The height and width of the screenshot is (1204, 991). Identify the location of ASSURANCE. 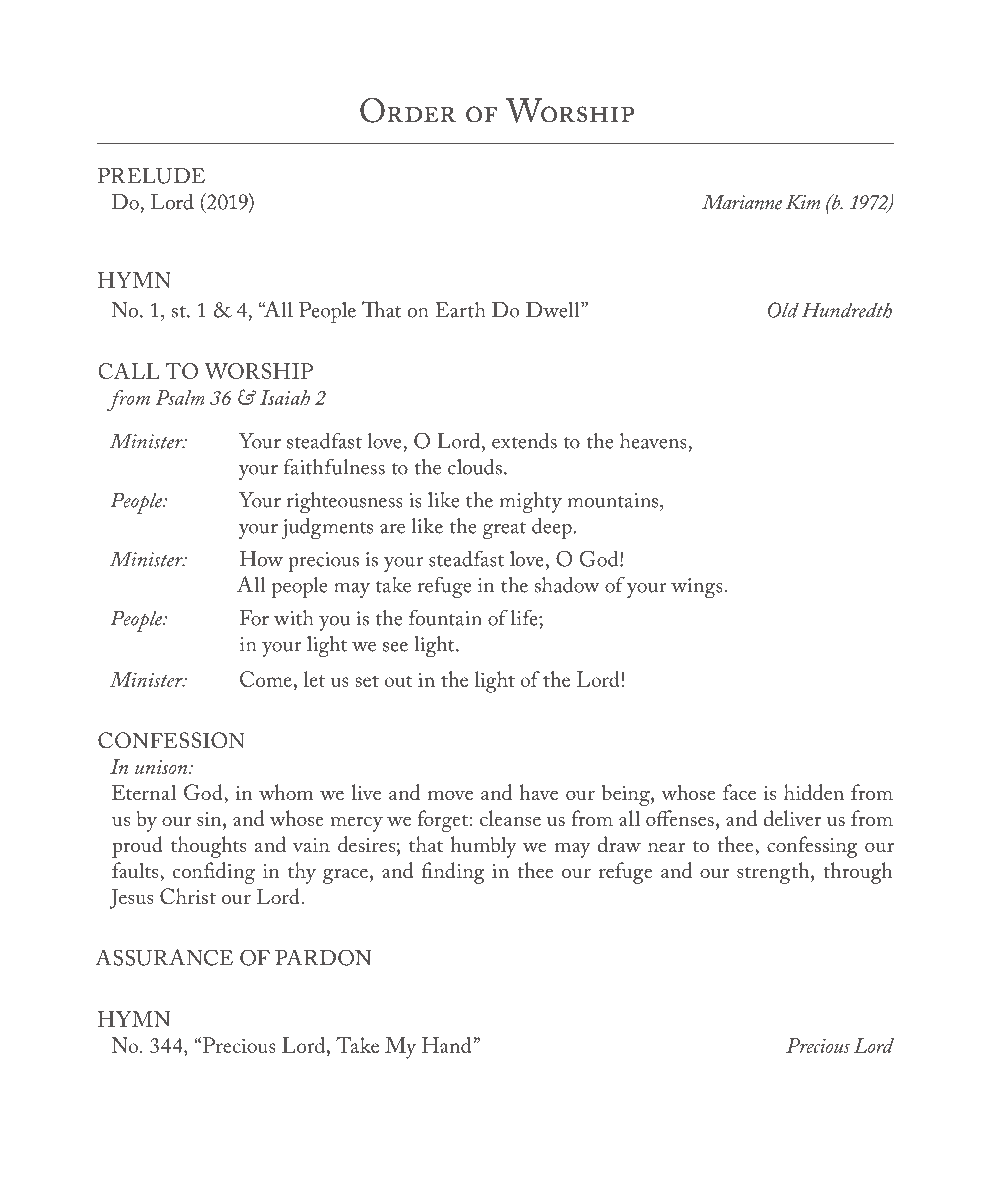
(164, 957).
